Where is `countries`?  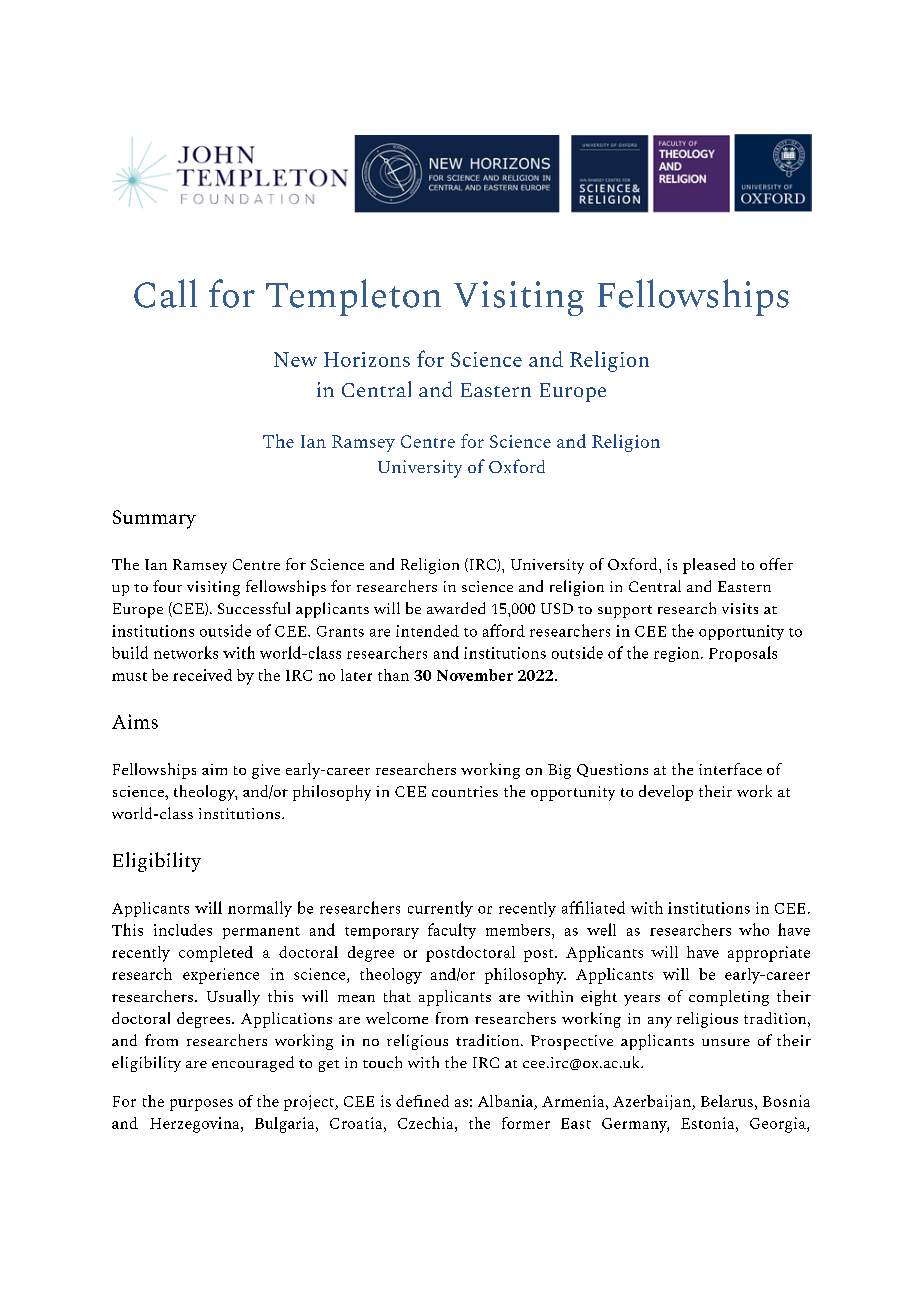 countries is located at coordinates (465, 791).
